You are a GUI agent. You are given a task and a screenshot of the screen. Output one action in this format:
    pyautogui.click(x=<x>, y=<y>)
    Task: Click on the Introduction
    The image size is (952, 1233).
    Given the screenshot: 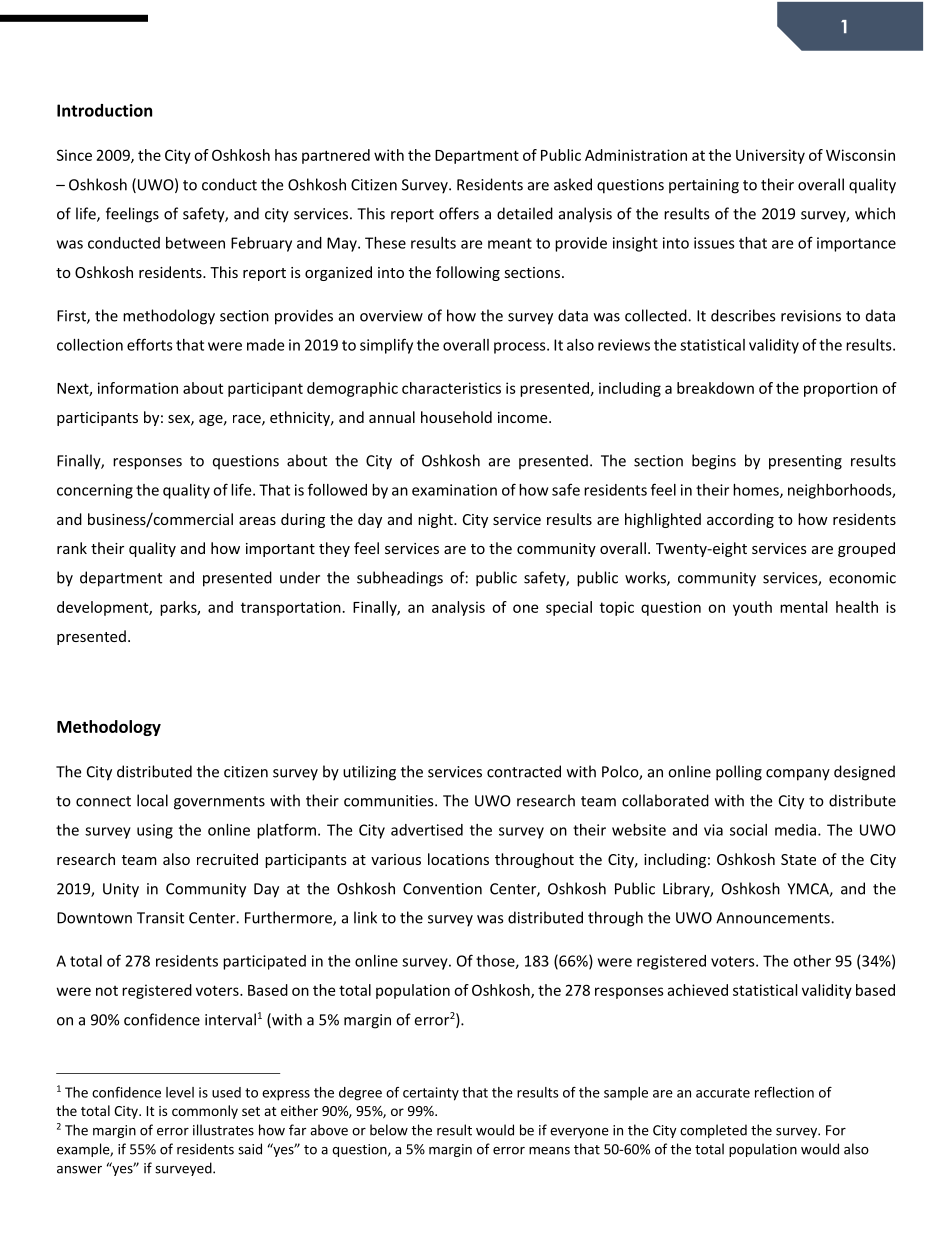 What is the action you would take?
    pyautogui.click(x=104, y=110)
